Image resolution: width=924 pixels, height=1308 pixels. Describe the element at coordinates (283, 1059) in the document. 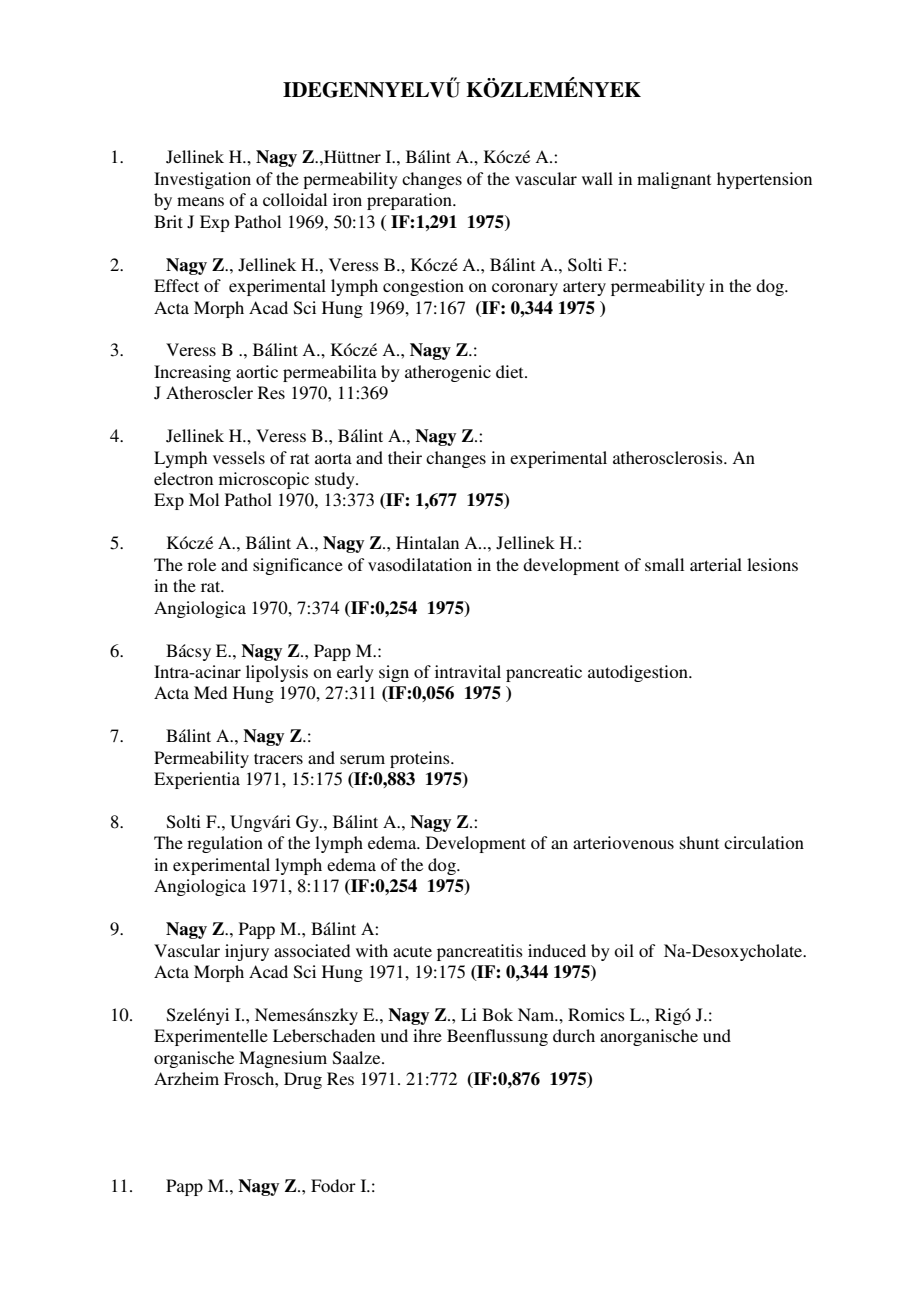

I see `Magnesium` at that location.
